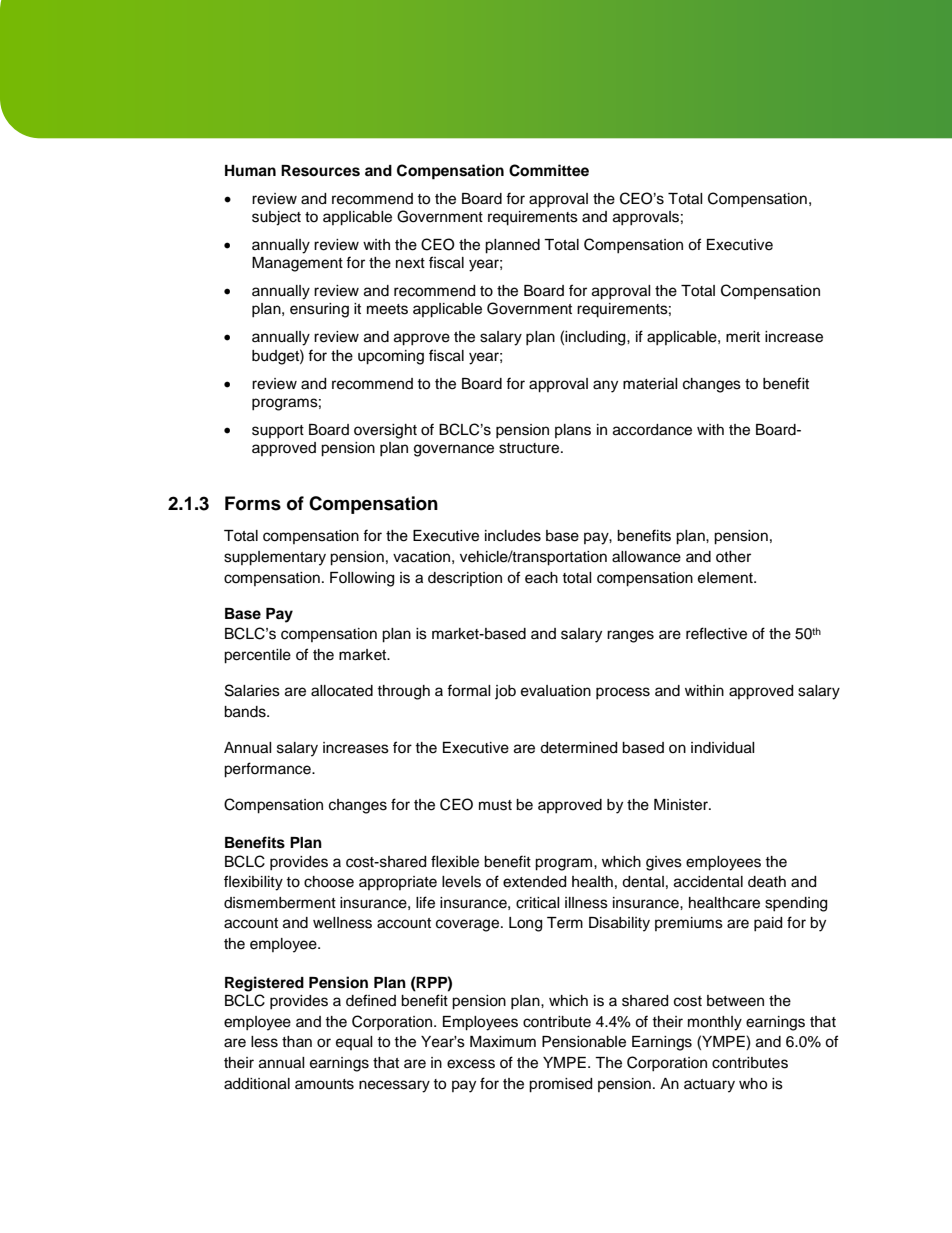  Describe the element at coordinates (253, 503) in the screenshot. I see `Forms` at that location.
